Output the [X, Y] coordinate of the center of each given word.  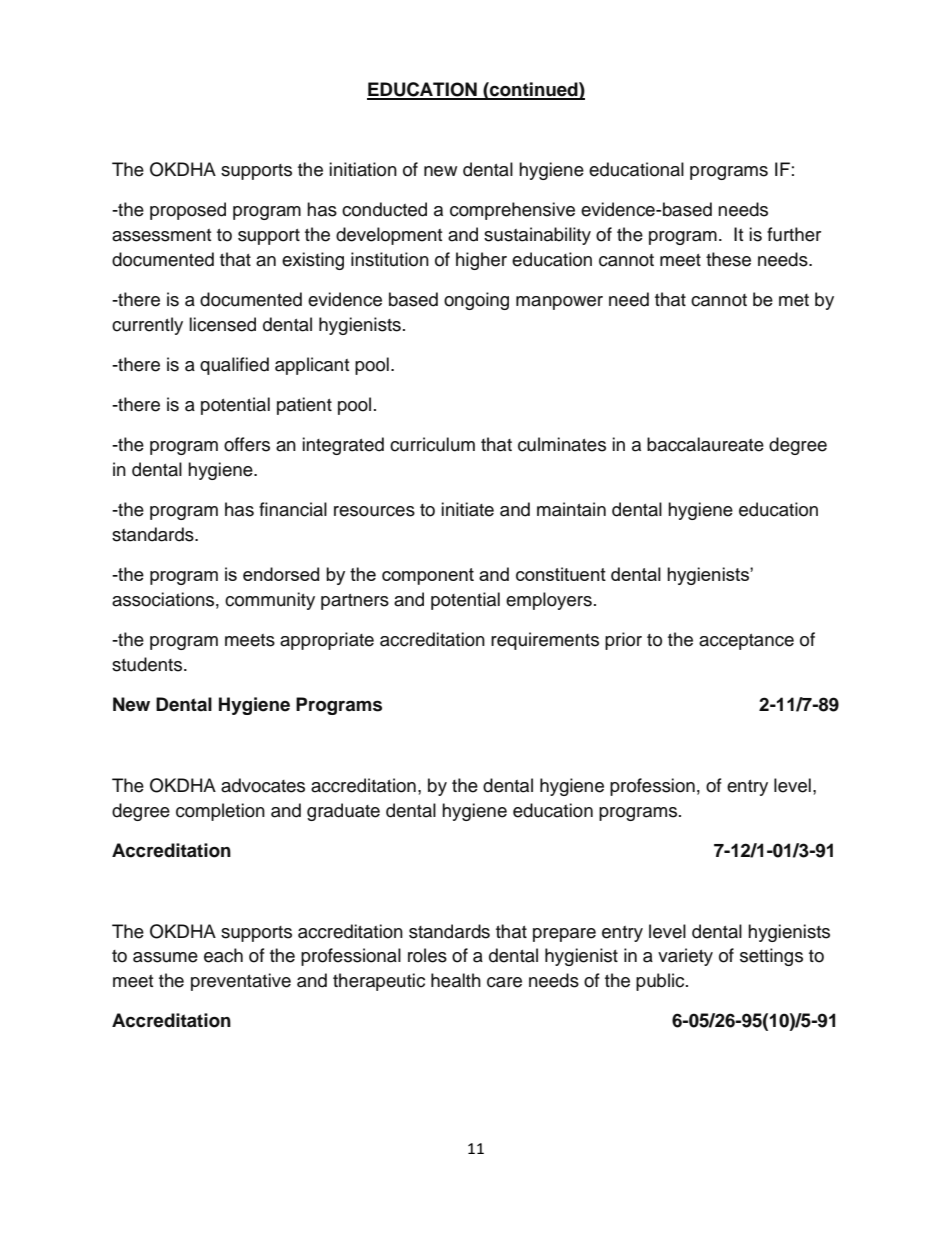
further [794, 234]
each [223, 955]
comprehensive [512, 211]
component [428, 576]
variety [685, 957]
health [456, 980]
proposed [188, 211]
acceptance [746, 642]
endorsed [281, 574]
